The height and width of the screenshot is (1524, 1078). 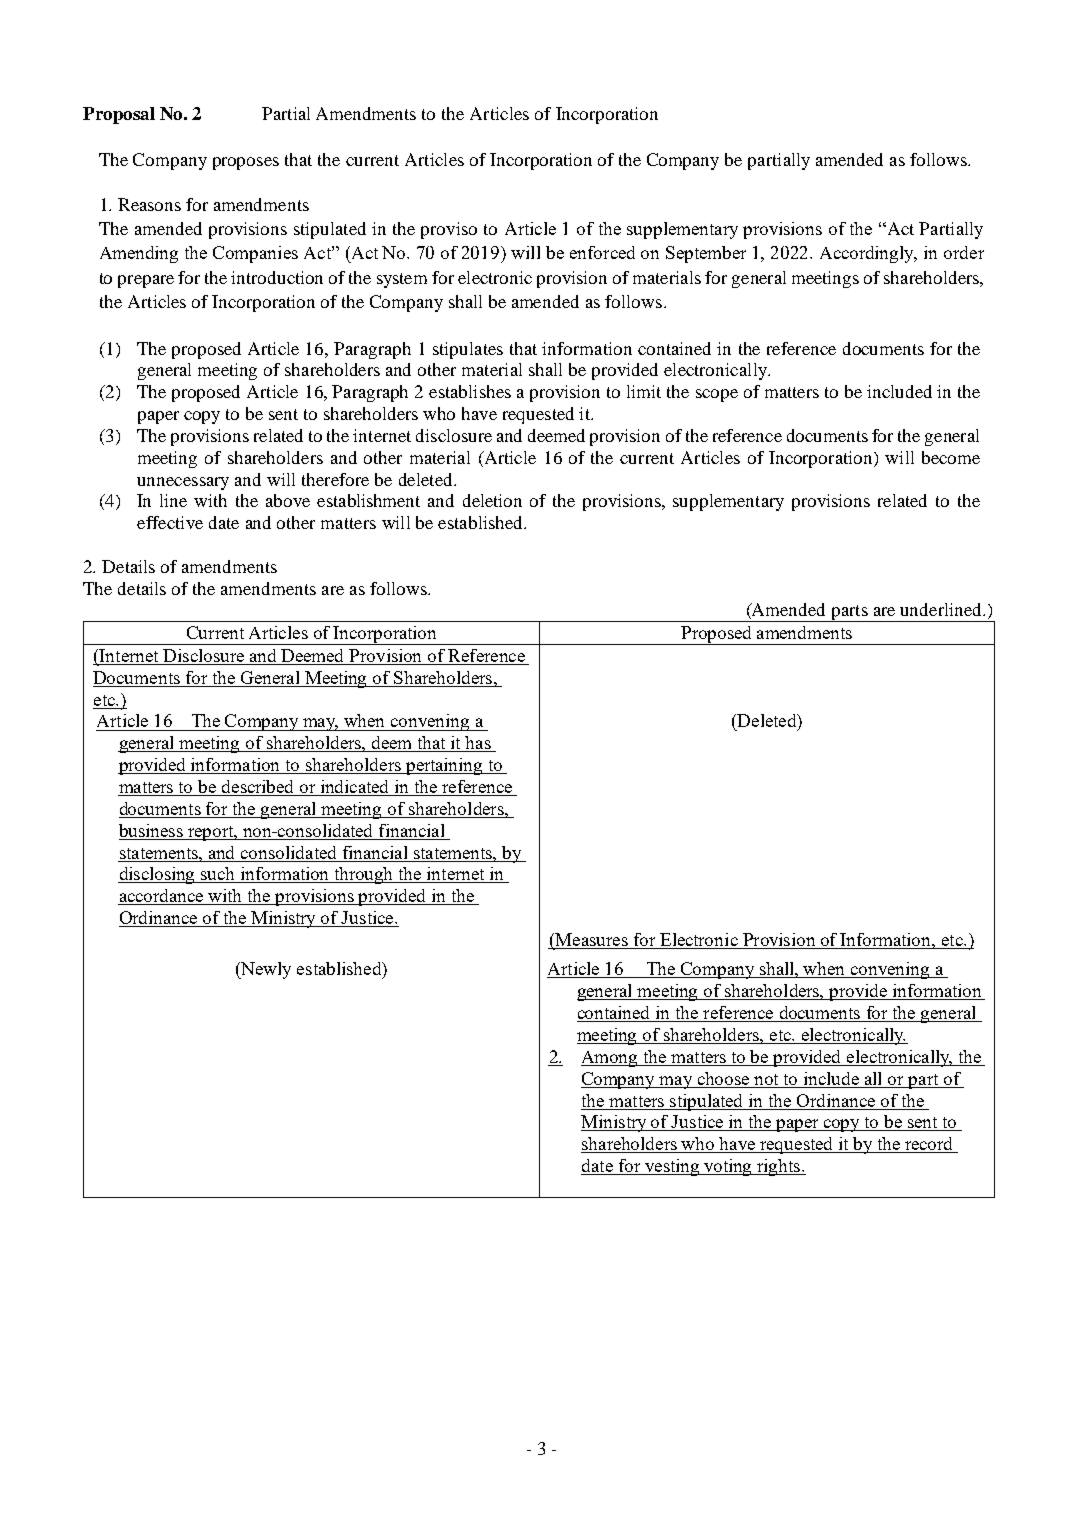 I want to click on described, so click(x=258, y=788).
